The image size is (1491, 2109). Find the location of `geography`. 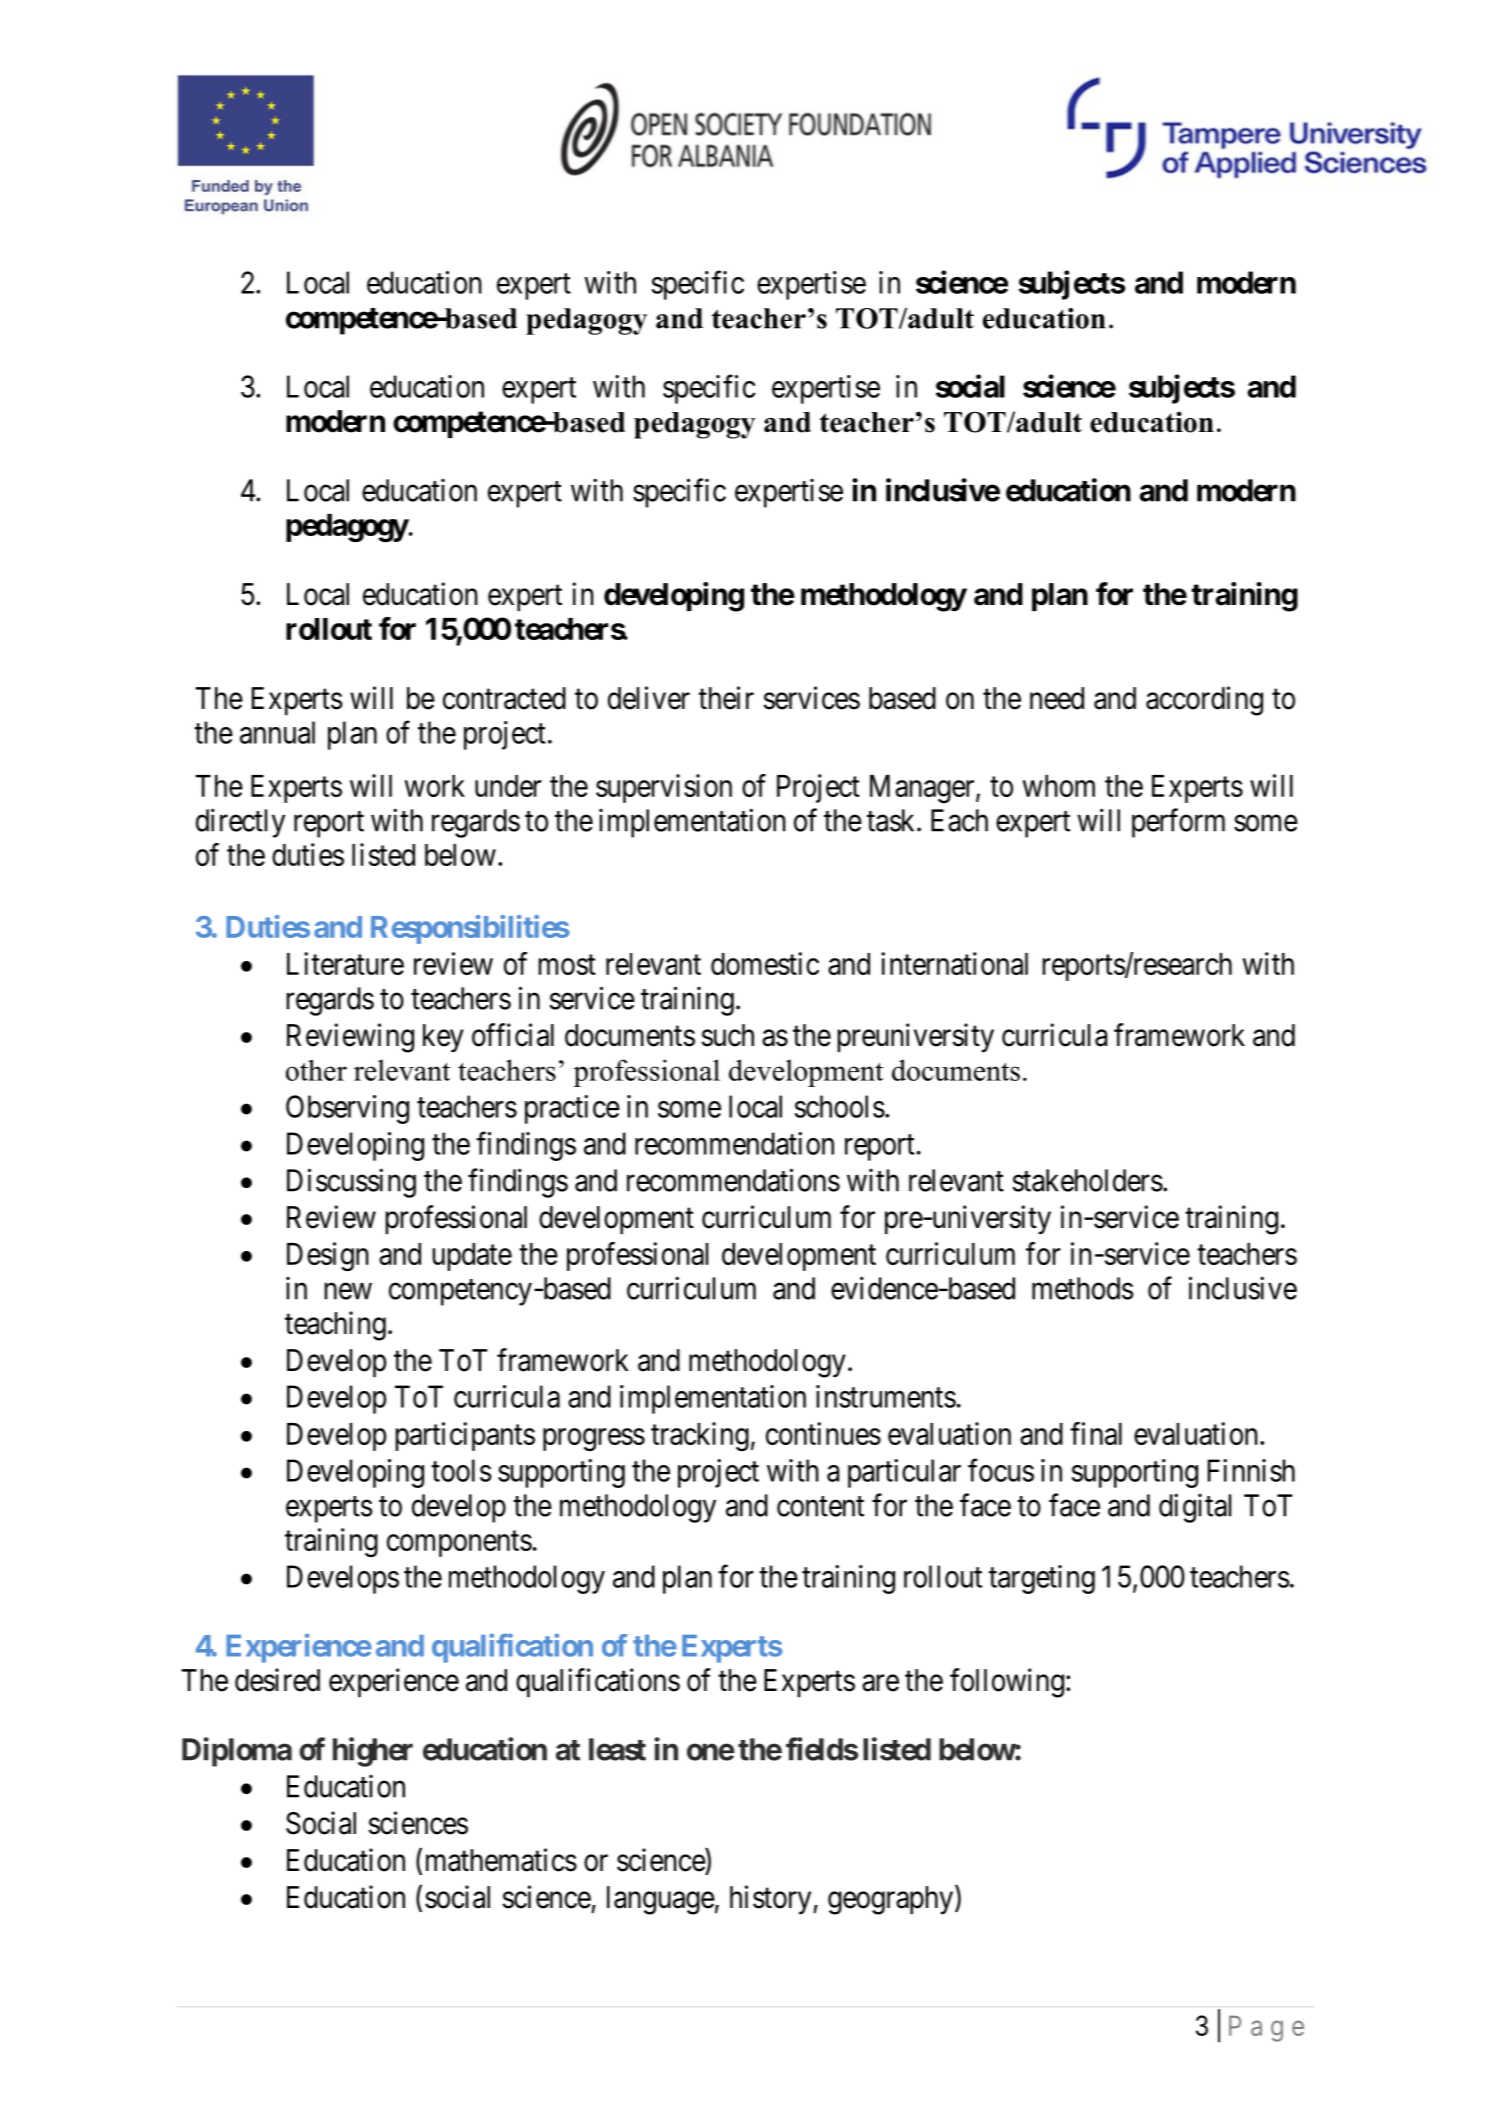

geography is located at coordinates (890, 1900).
